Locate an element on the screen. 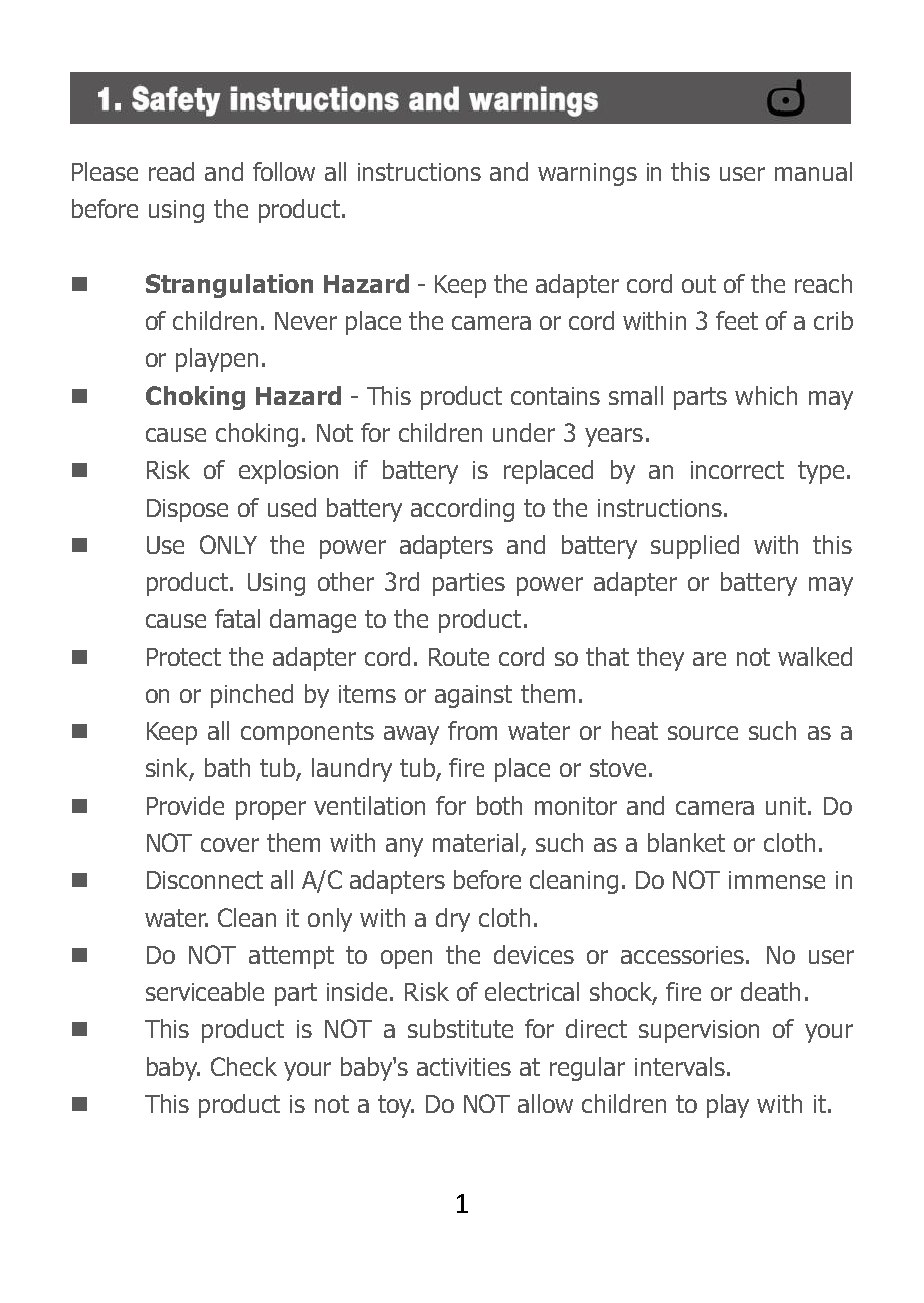  source is located at coordinates (703, 733).
